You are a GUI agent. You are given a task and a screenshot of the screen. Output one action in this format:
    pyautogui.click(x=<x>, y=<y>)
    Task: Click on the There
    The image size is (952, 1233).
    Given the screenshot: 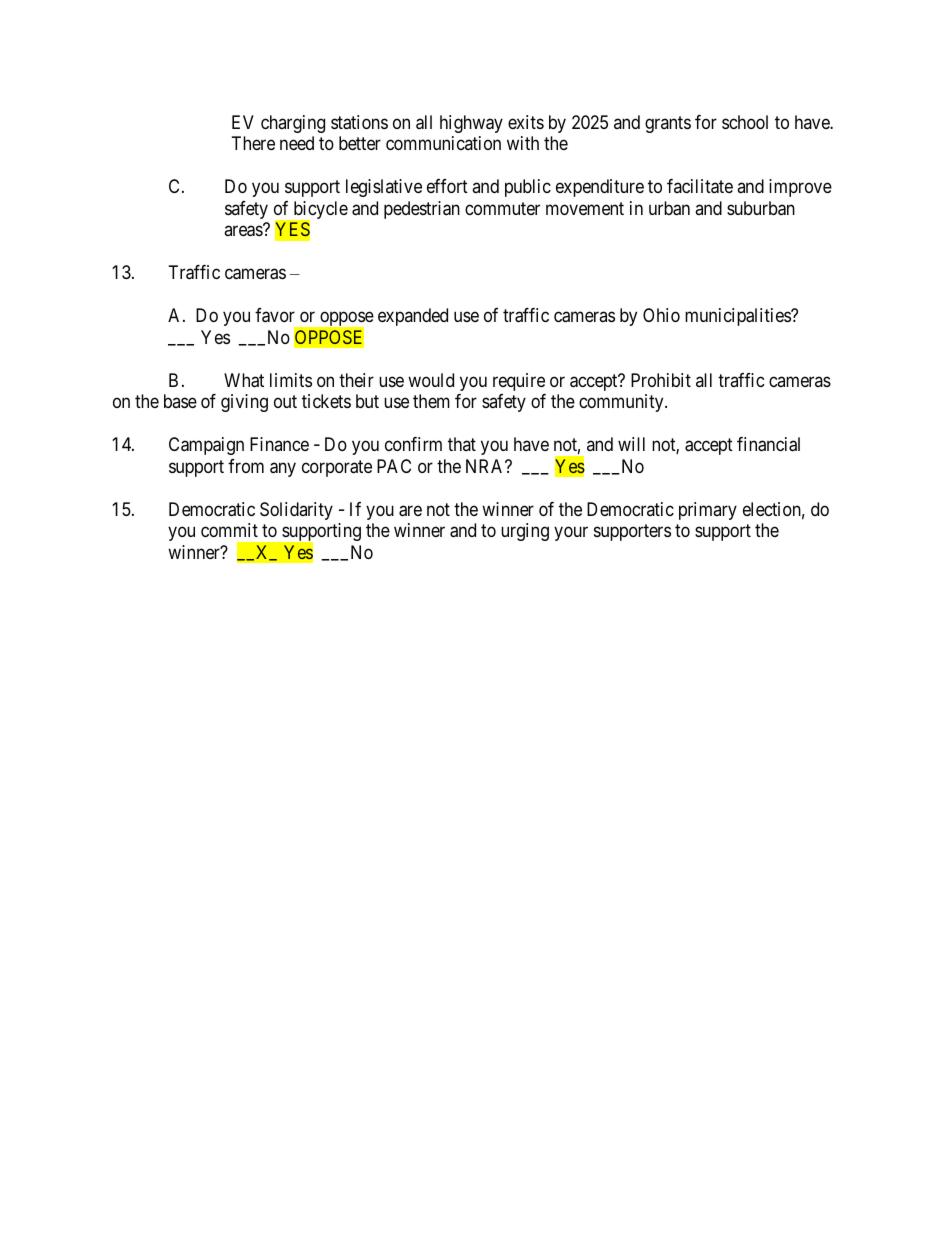 What is the action you would take?
    pyautogui.click(x=253, y=143)
